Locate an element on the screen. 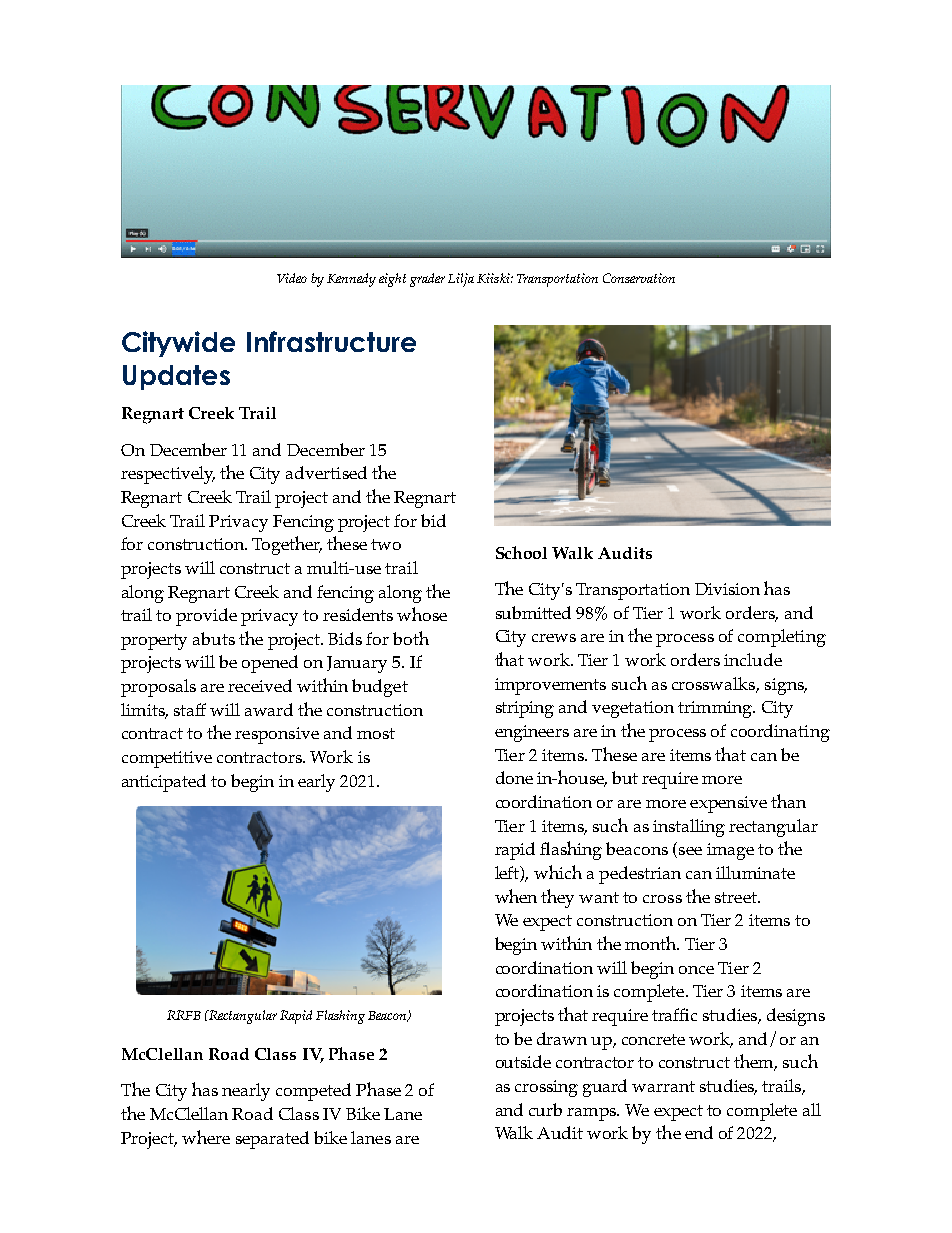 This screenshot has height=1233, width=952. anticipated is located at coordinates (164, 783).
